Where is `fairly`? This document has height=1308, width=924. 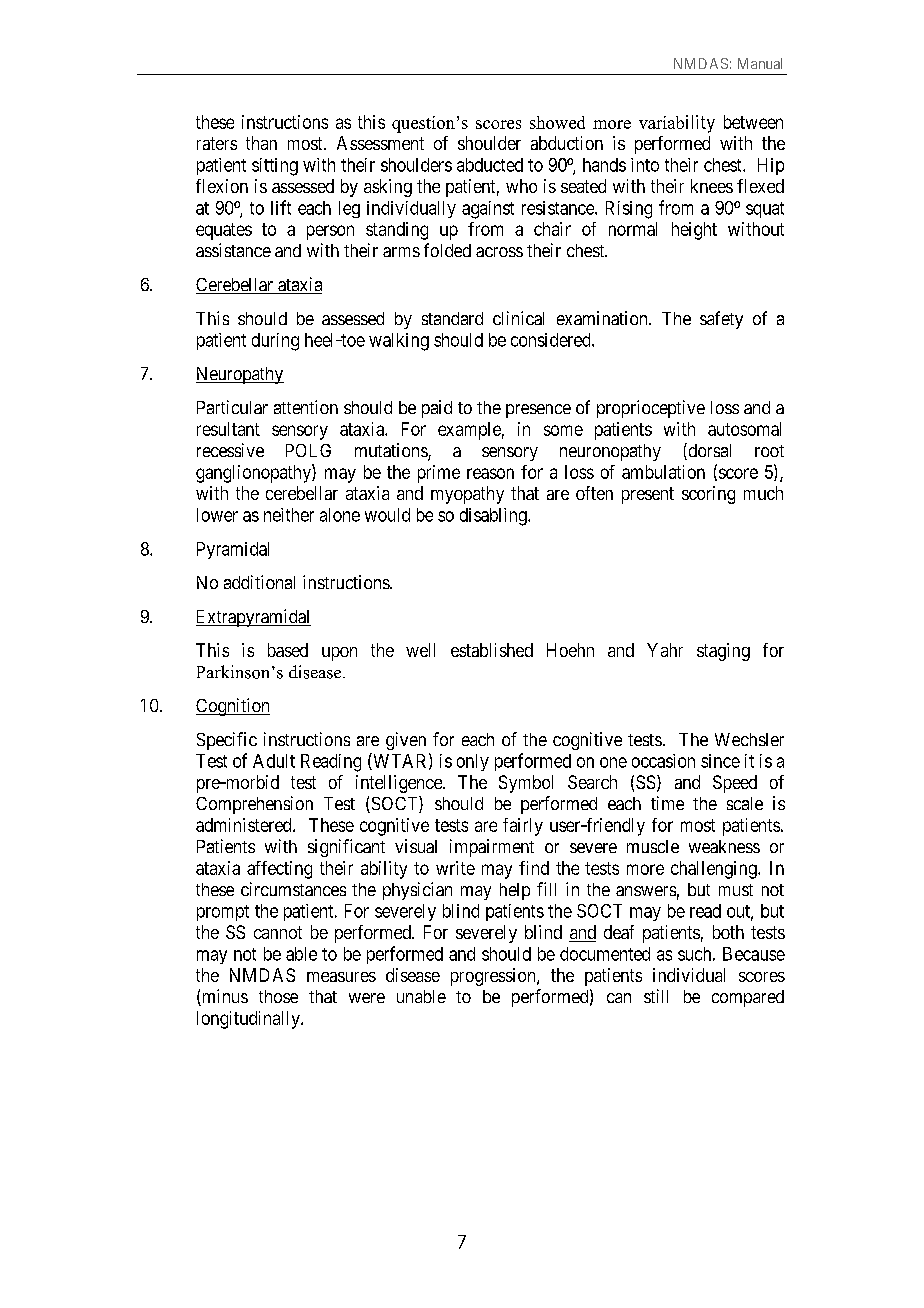
fairly is located at coordinates (523, 827).
